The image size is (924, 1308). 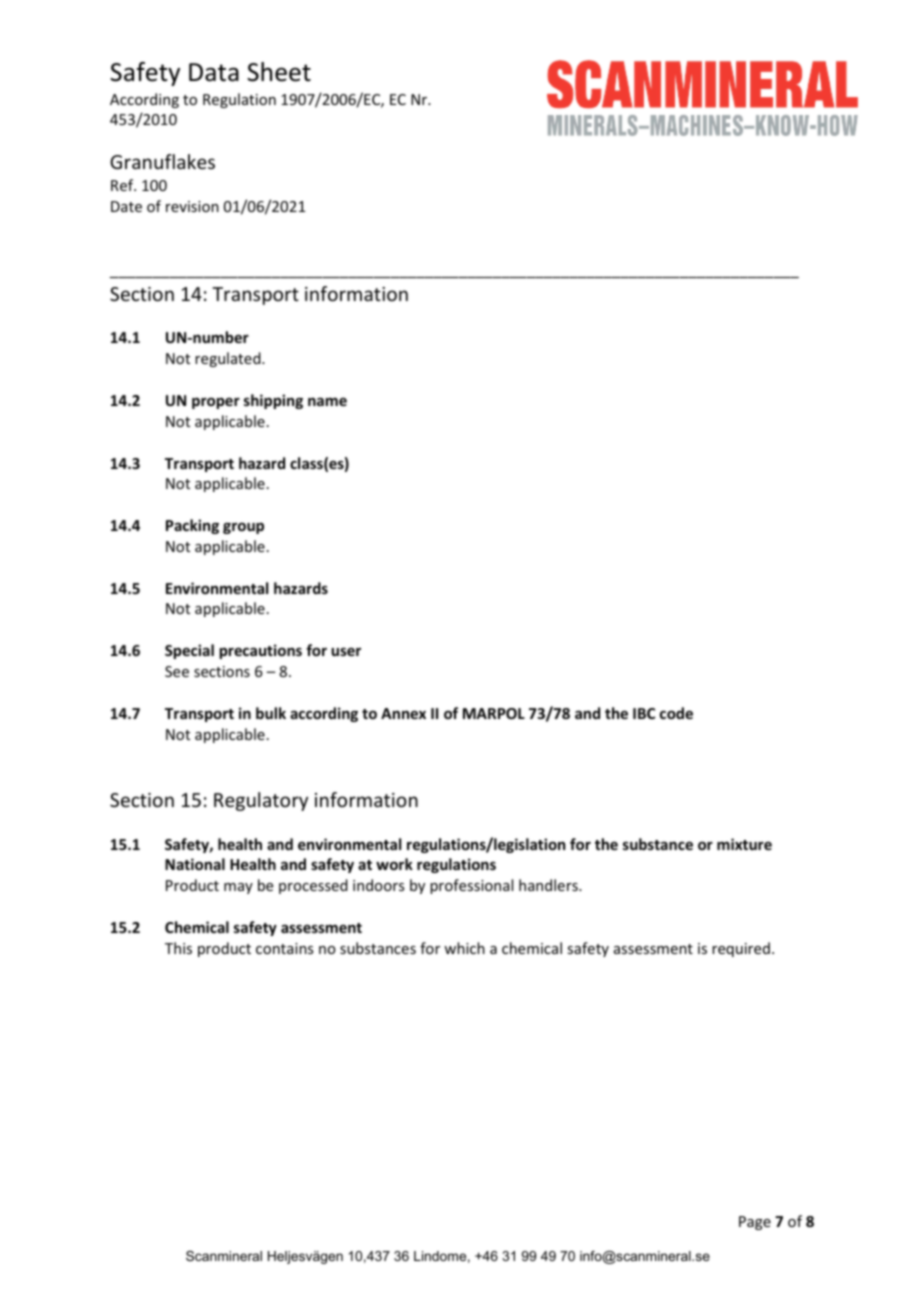 What do you see at coordinates (676, 713) in the page?
I see `code` at bounding box center [676, 713].
